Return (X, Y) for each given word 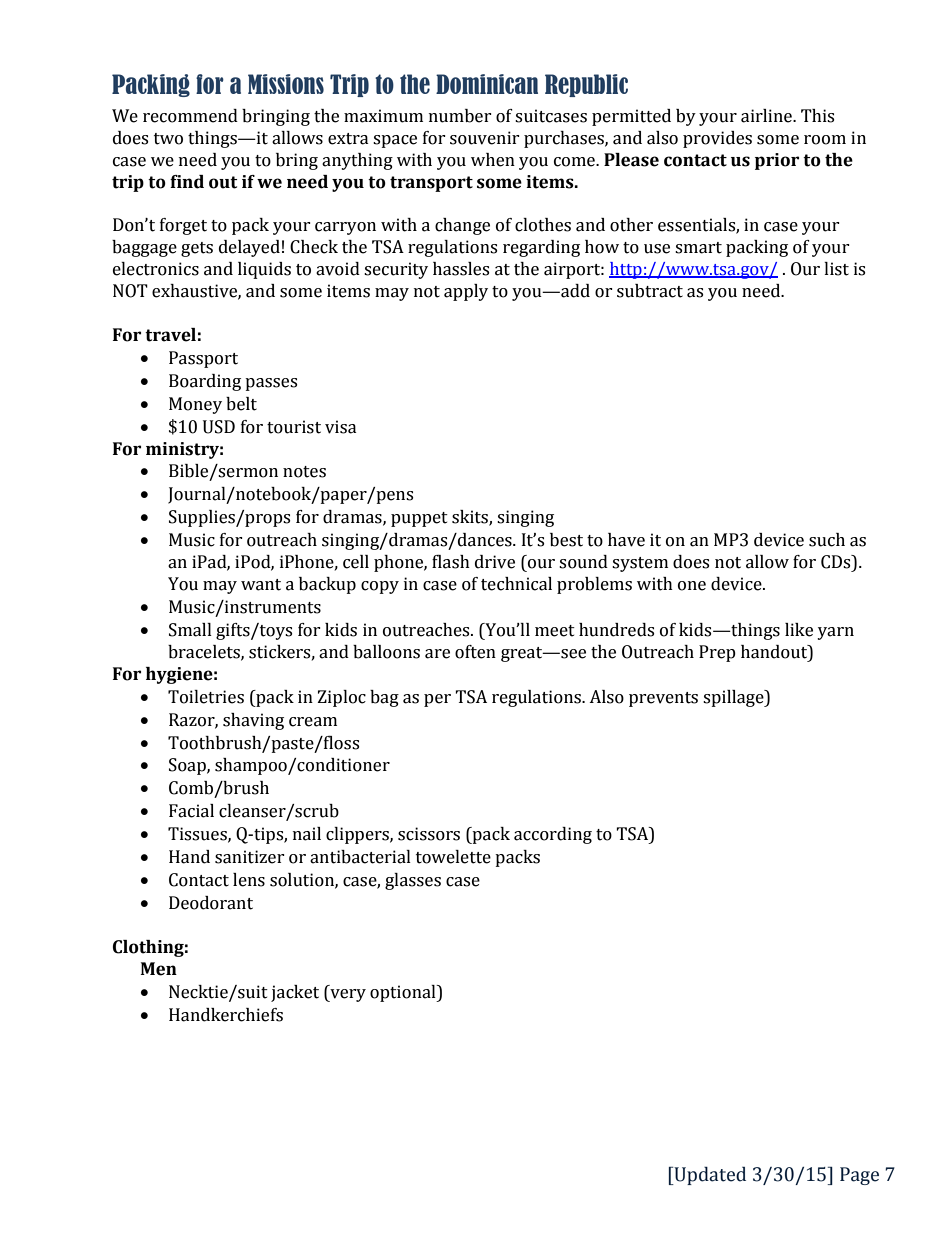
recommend (190, 116)
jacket (295, 993)
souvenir (485, 138)
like (799, 630)
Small (190, 630)
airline (767, 116)
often (475, 652)
